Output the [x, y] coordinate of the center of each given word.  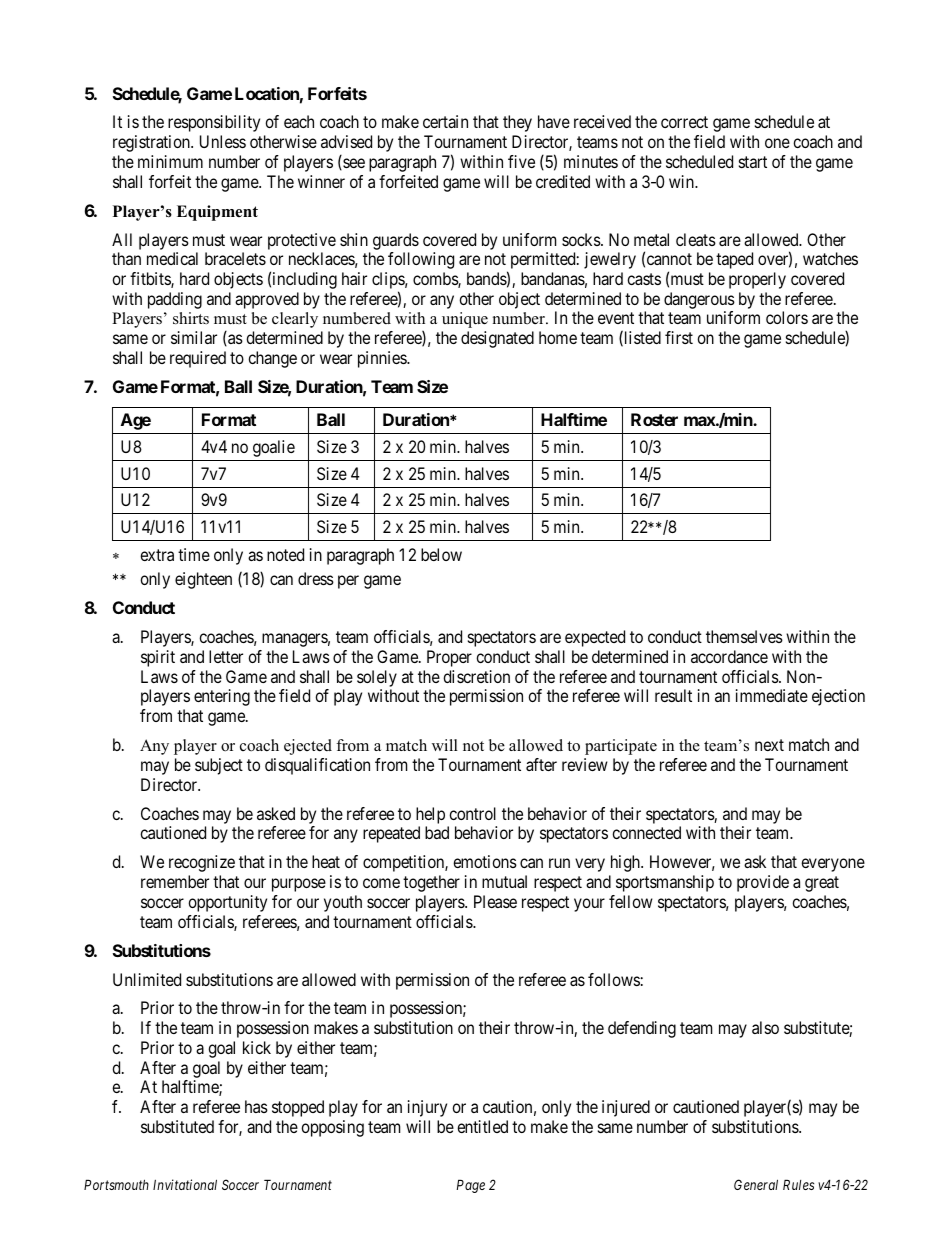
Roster [654, 419]
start [753, 162]
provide [763, 883]
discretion [476, 676]
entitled [482, 1126]
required [198, 359]
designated [497, 339]
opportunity [227, 903]
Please [495, 901]
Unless [223, 141]
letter [226, 656]
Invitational [185, 1184]
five [521, 161]
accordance [729, 656]
